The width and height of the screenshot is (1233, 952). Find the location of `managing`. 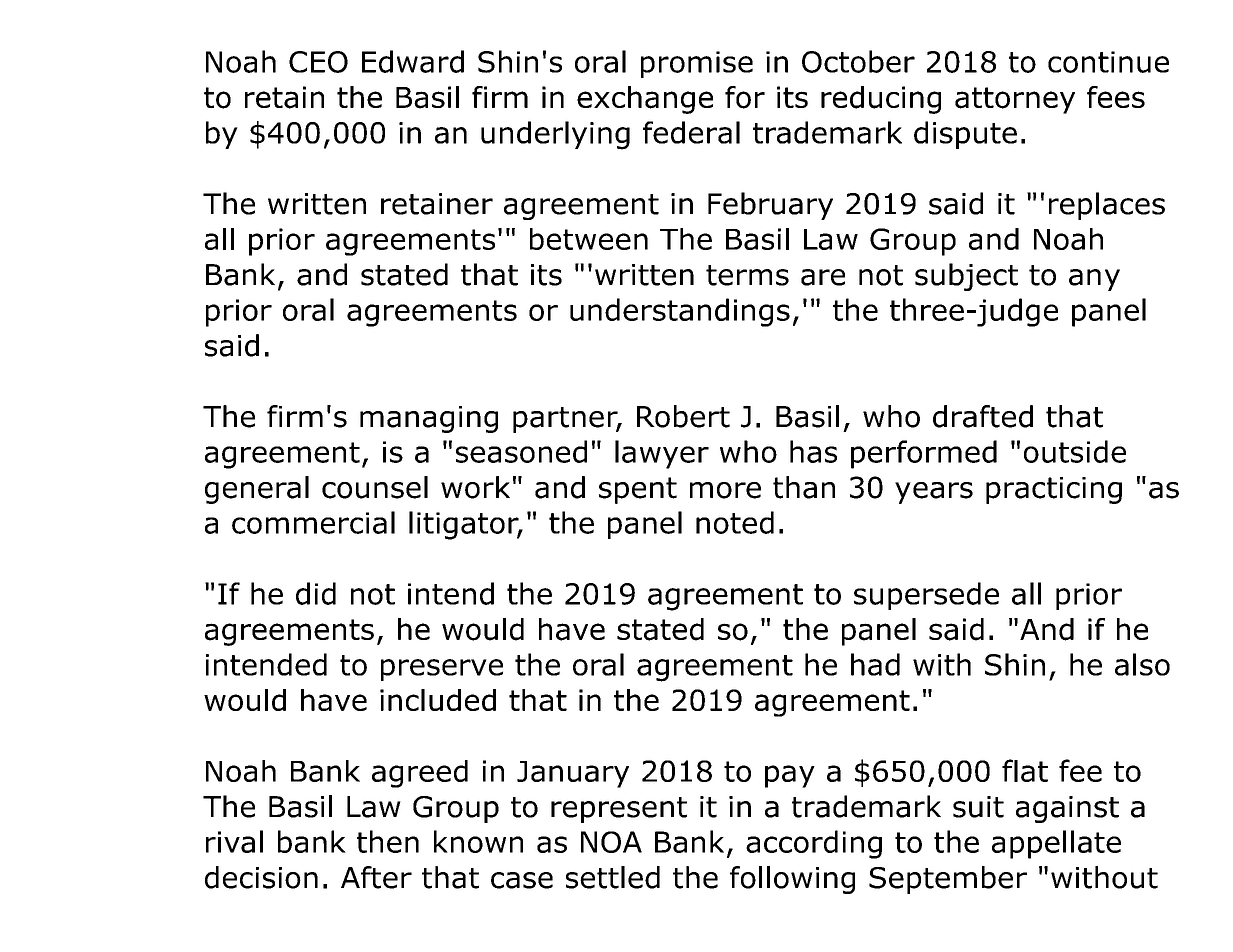

managing is located at coordinates (429, 419).
